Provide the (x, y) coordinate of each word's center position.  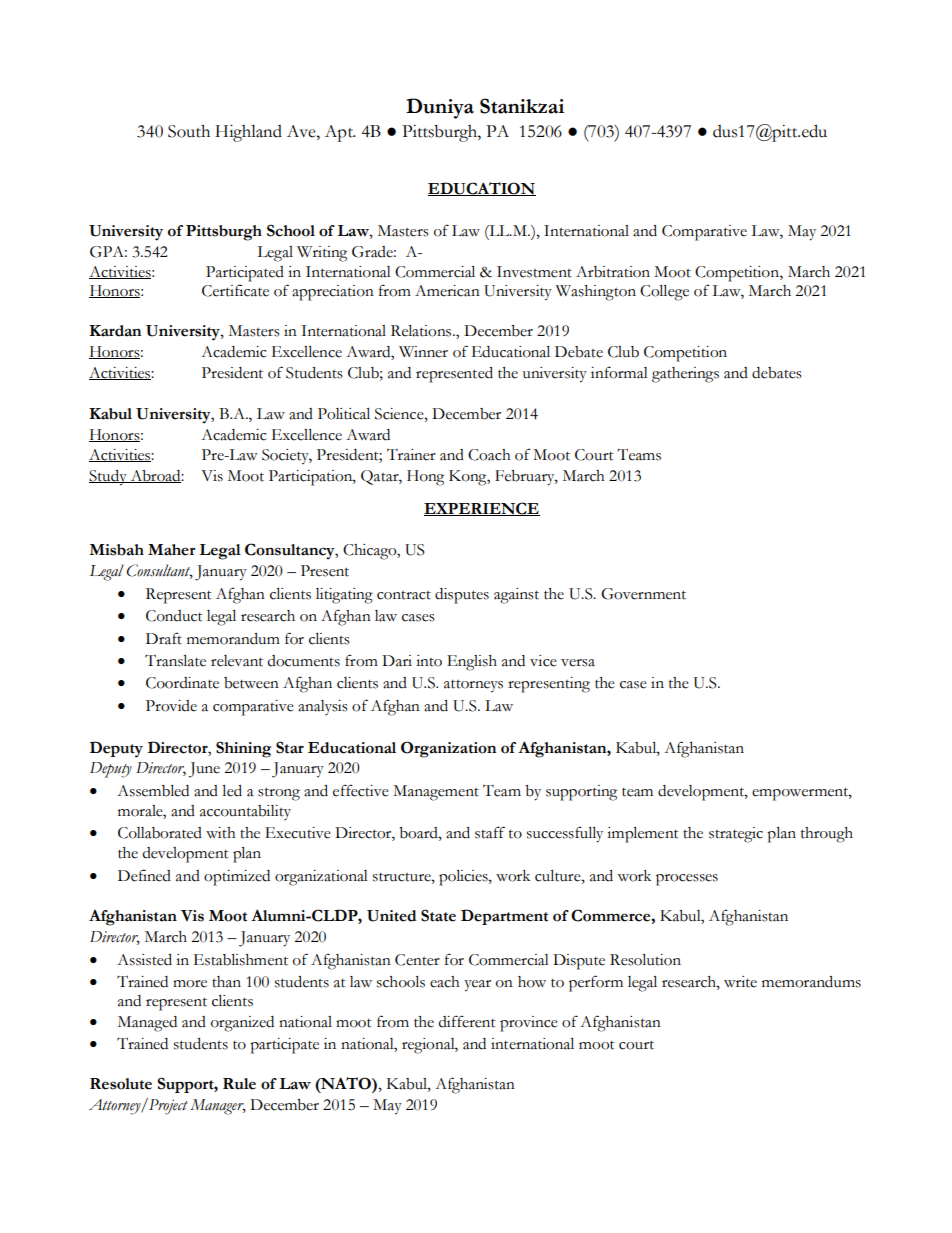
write (740, 982)
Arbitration (613, 272)
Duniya (440, 108)
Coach (489, 455)
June (204, 770)
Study (109, 478)
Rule (239, 1084)
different (467, 1021)
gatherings (685, 375)
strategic (736, 835)
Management (436, 793)
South (189, 131)
